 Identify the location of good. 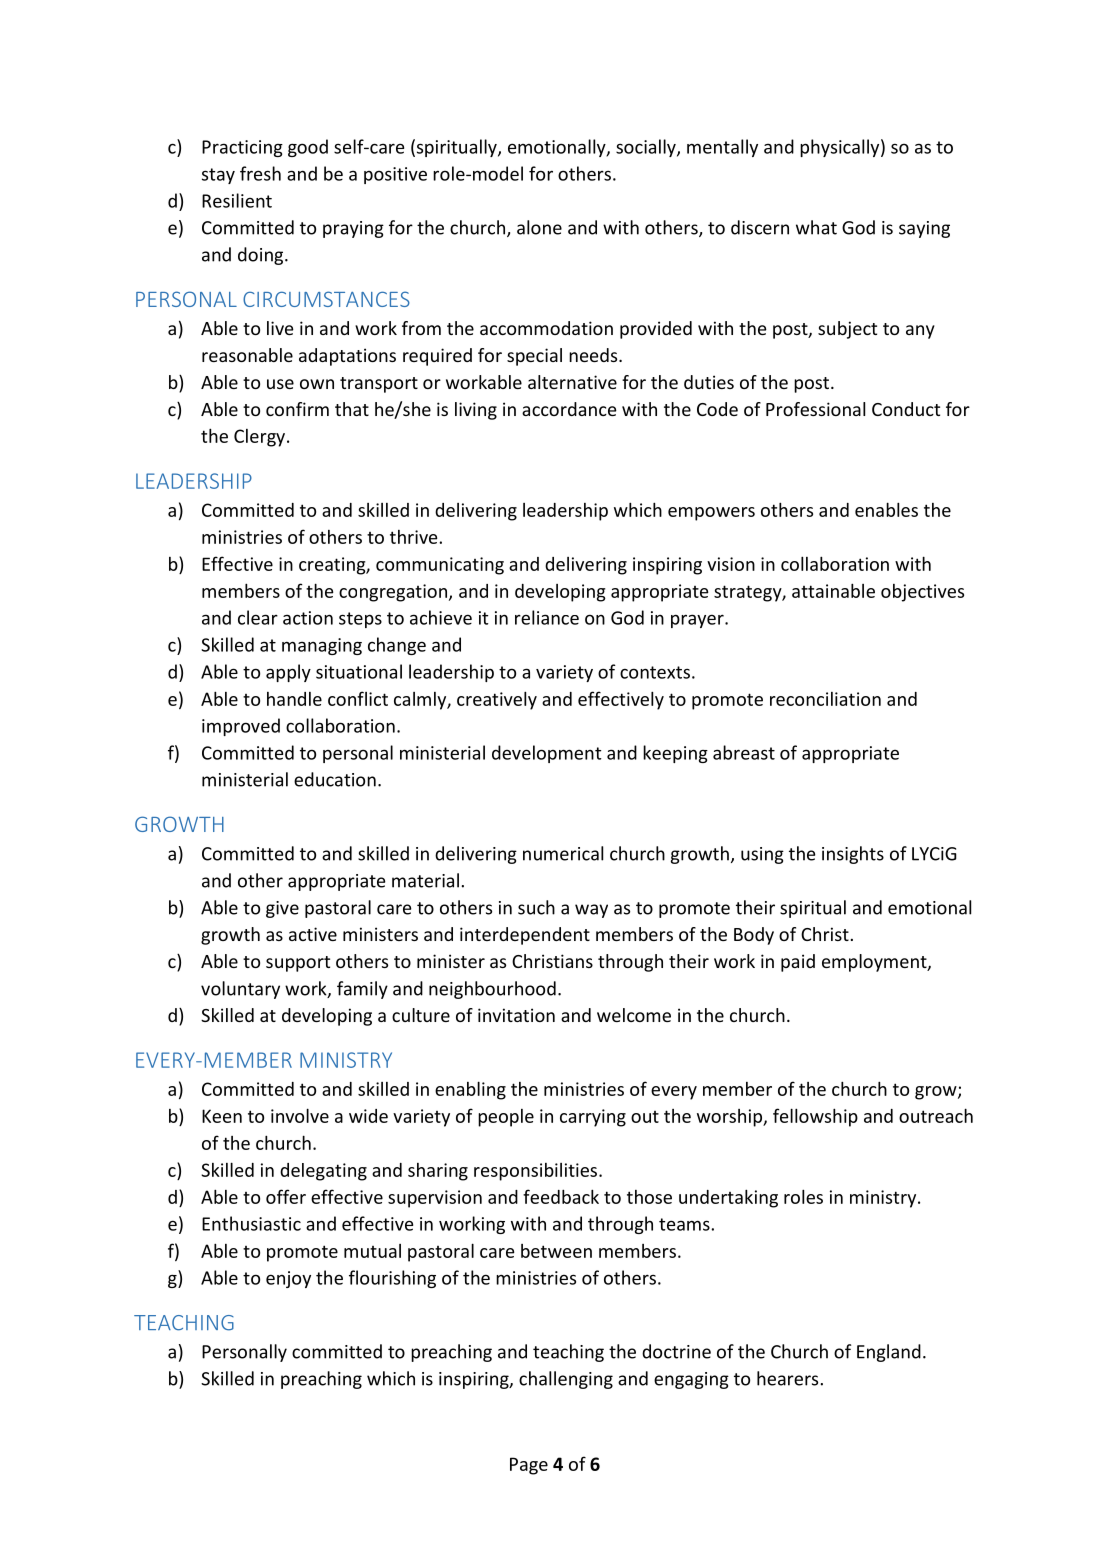
(308, 148).
